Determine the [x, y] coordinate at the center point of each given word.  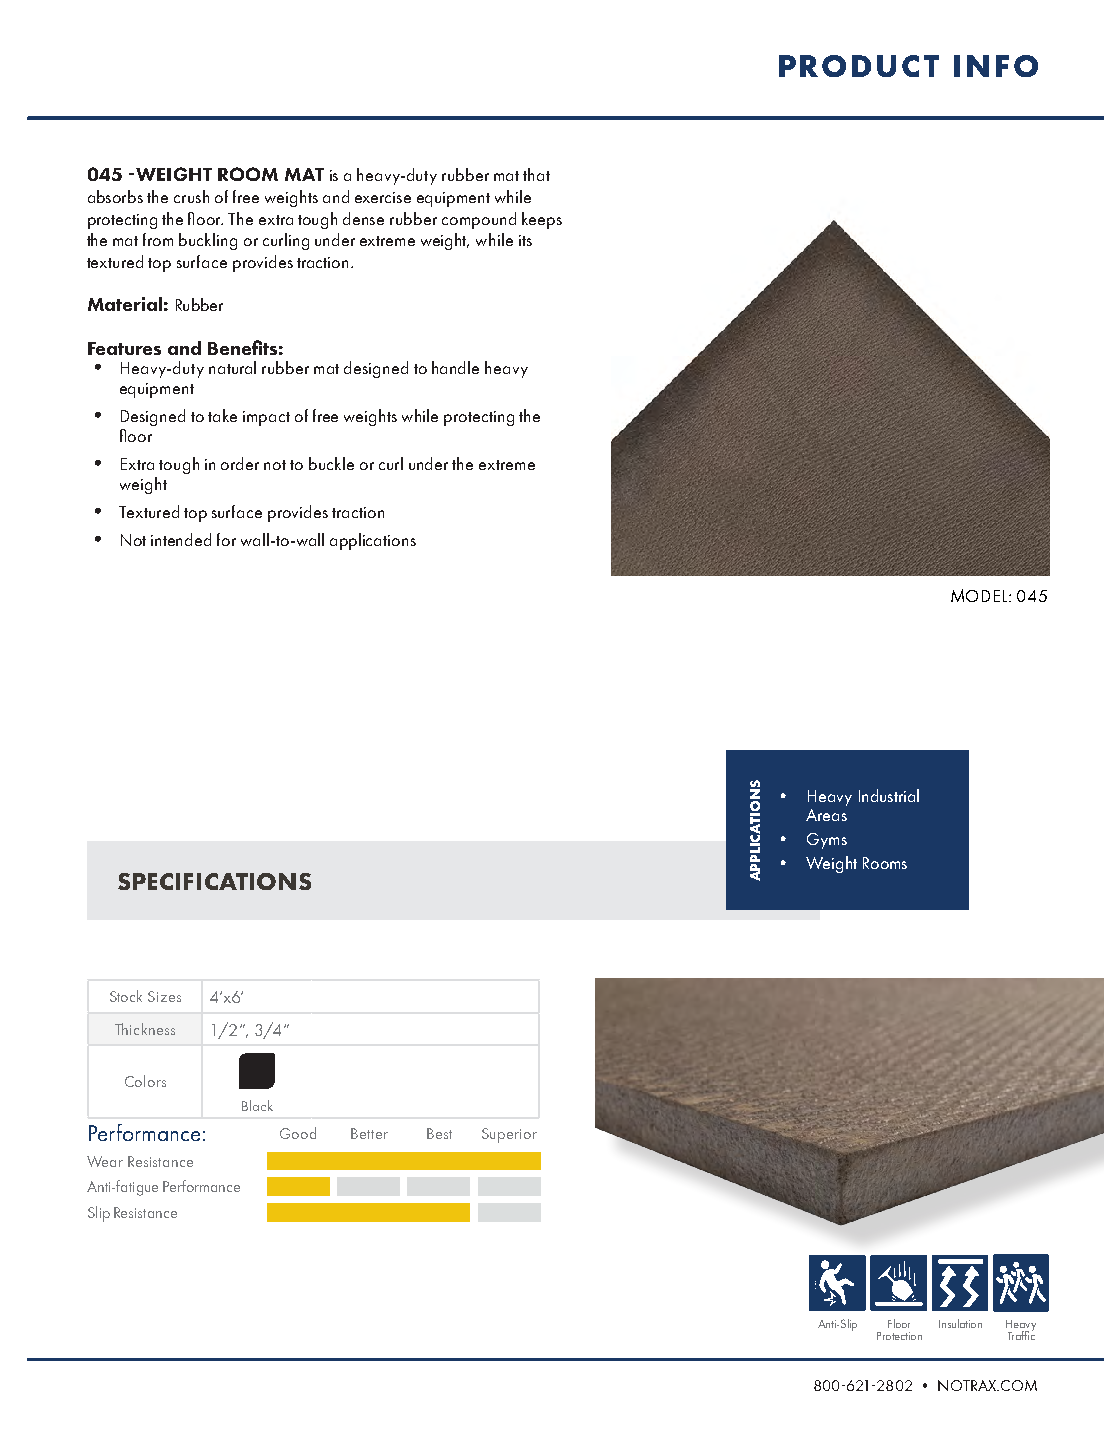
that [536, 174]
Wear [105, 1161]
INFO [996, 66]
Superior [509, 1135]
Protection [899, 1336]
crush [191, 196]
